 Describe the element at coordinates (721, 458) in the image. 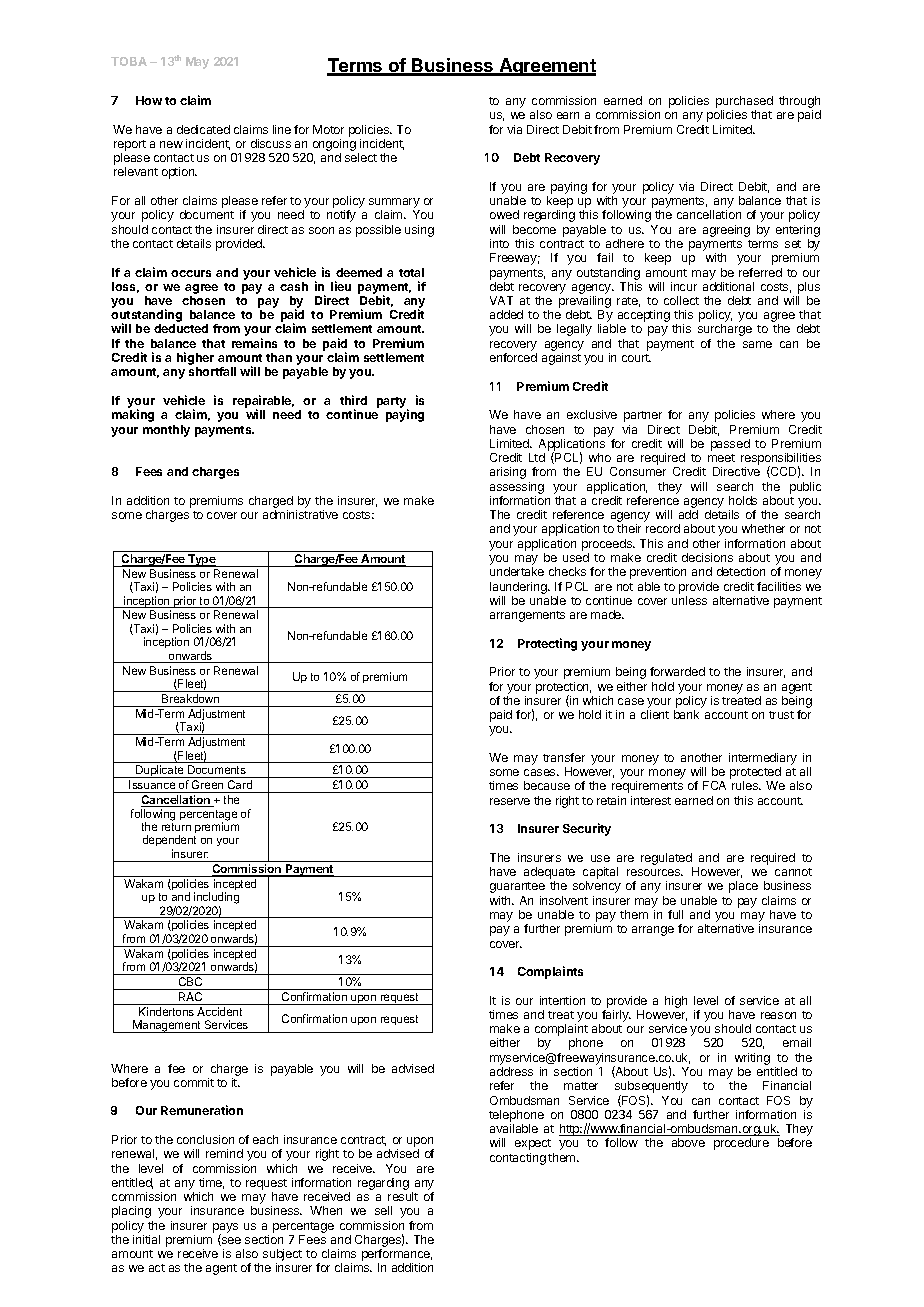

I see `meet` at that location.
